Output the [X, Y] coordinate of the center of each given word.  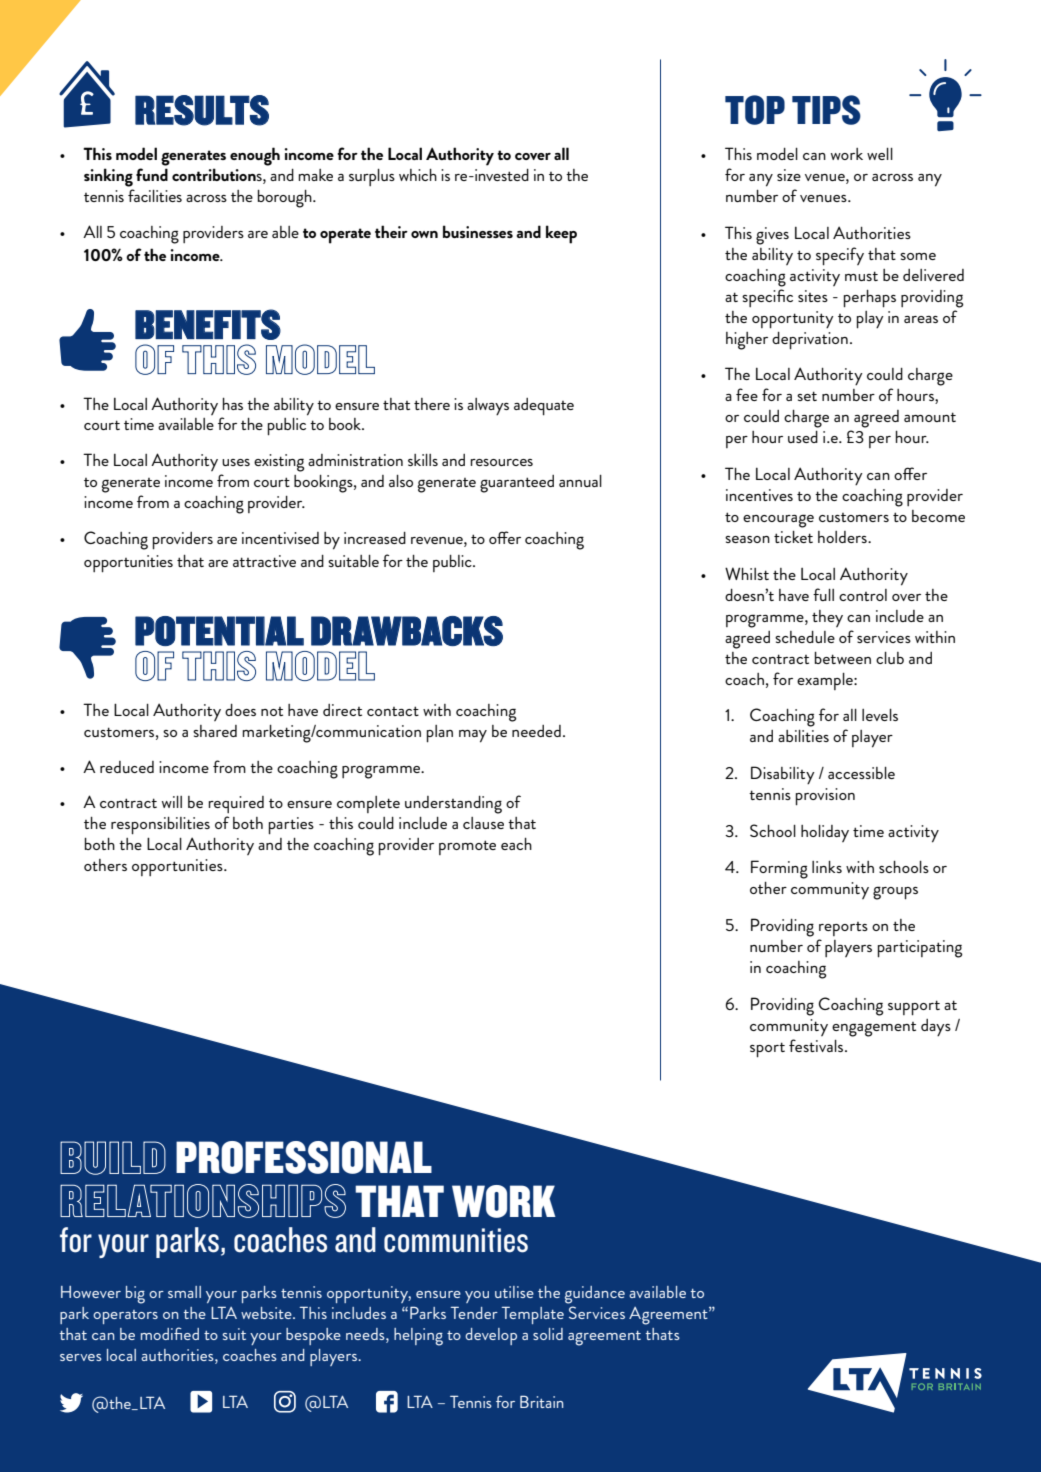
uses [236, 462]
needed [536, 731]
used [803, 437]
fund [152, 174]
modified [170, 1333]
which [418, 175]
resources [501, 462]
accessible [861, 773]
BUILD [113, 1158]
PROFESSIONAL [304, 1157]
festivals [817, 1045]
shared [215, 731]
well [880, 154]
